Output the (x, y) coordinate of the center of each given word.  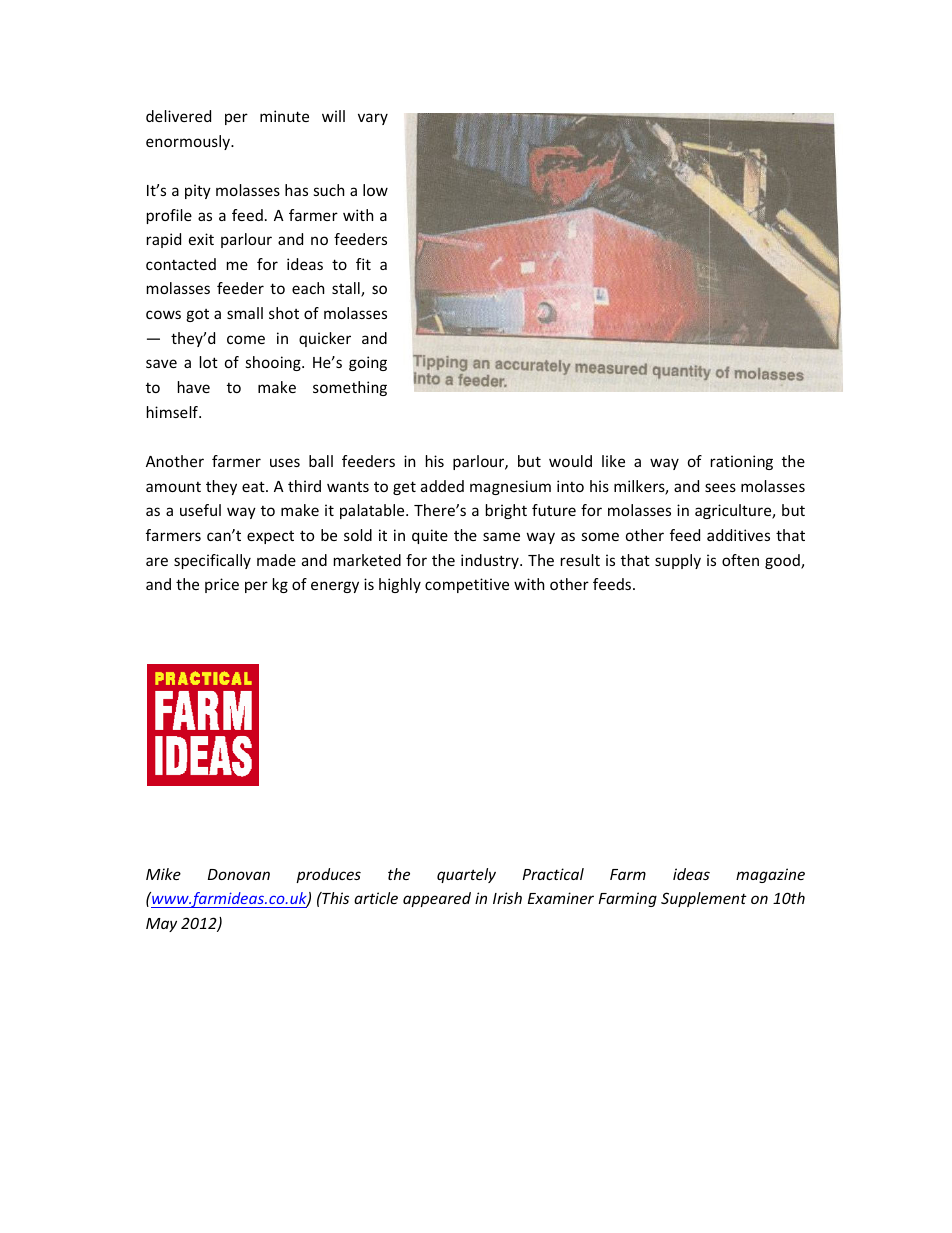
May (161, 925)
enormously (189, 142)
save (161, 363)
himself (173, 412)
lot (209, 362)
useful (200, 510)
